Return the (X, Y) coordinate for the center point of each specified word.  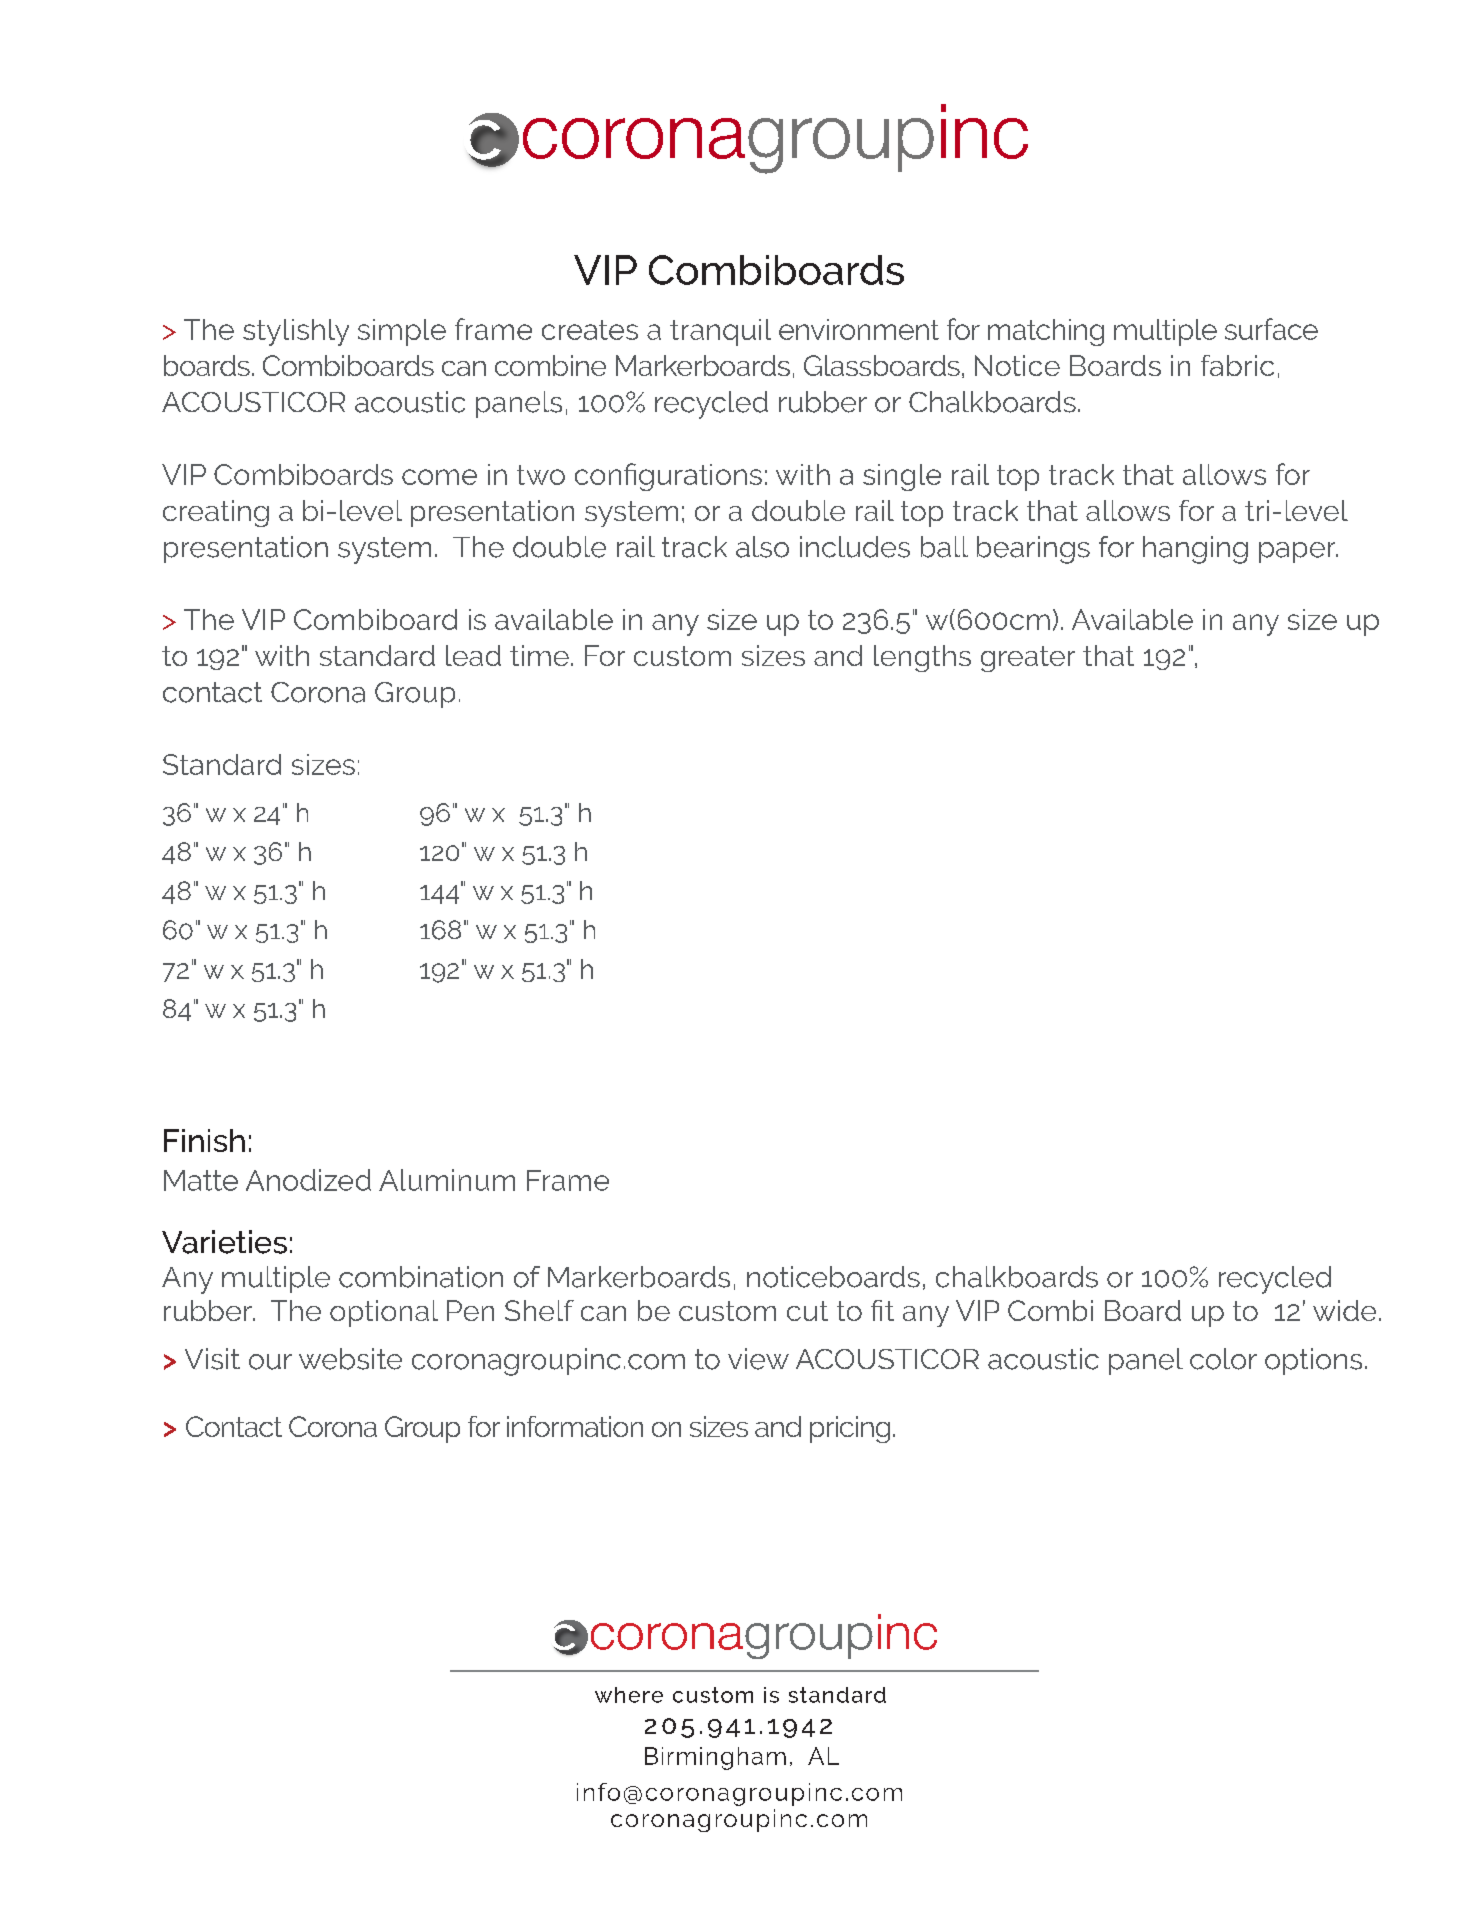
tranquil (720, 332)
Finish (204, 1140)
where (629, 1695)
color (1223, 1359)
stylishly (296, 332)
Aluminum (447, 1180)
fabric (1237, 365)
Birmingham (715, 1758)
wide (1344, 1310)
